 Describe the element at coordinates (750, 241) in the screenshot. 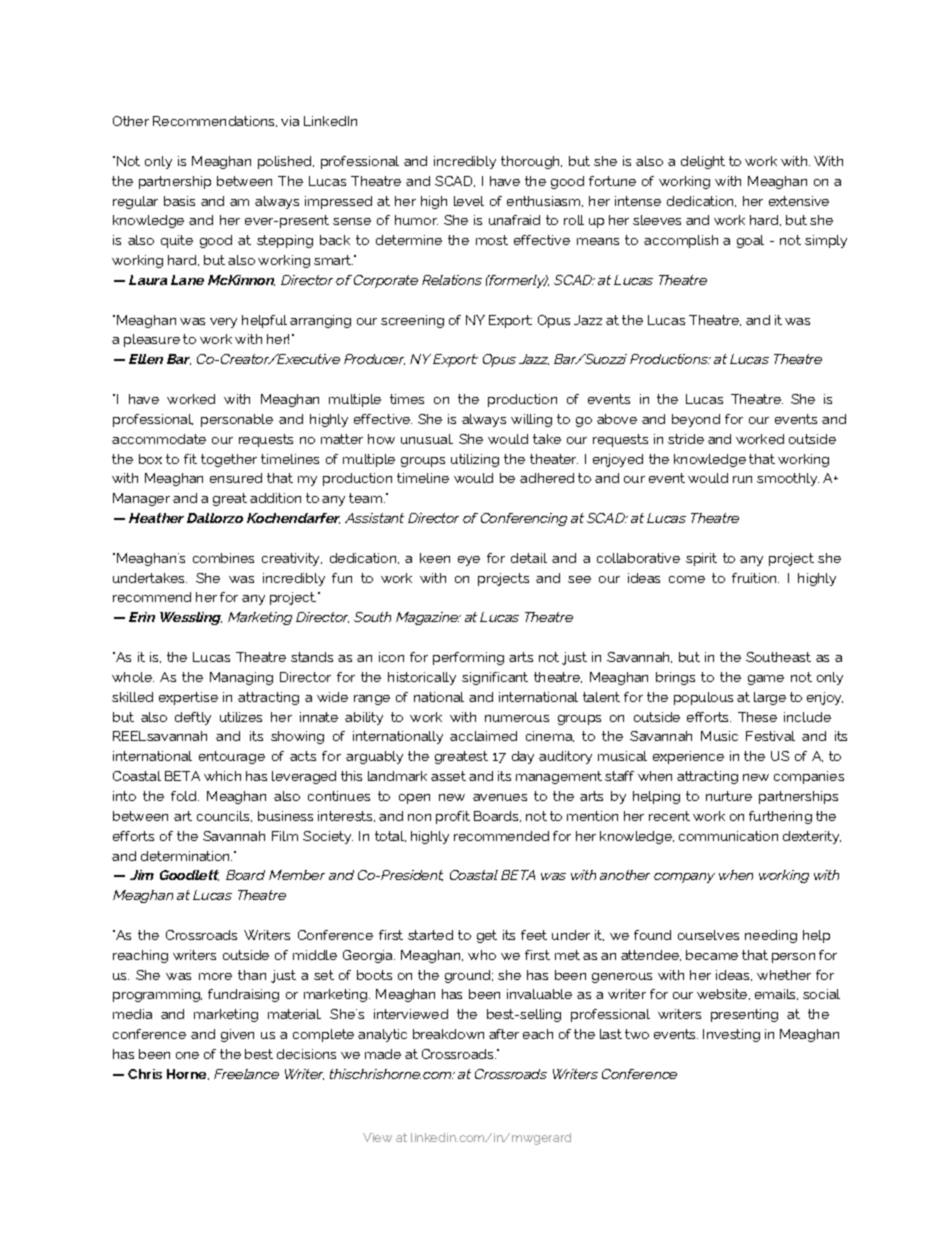

I see `goal` at that location.
